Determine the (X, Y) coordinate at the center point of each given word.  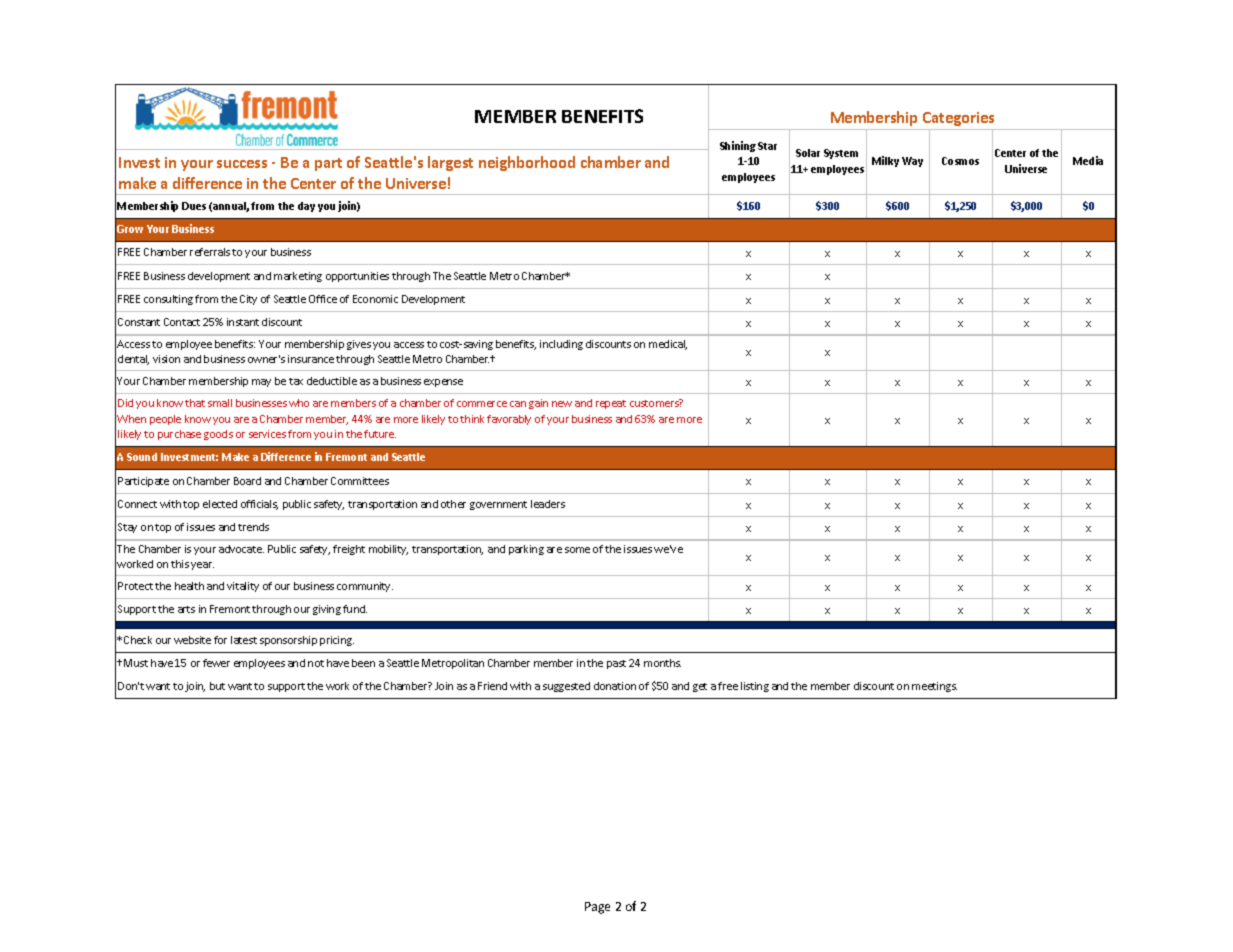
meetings (934, 687)
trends (253, 527)
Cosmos (960, 161)
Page (597, 908)
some (577, 550)
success (242, 164)
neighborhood (527, 163)
